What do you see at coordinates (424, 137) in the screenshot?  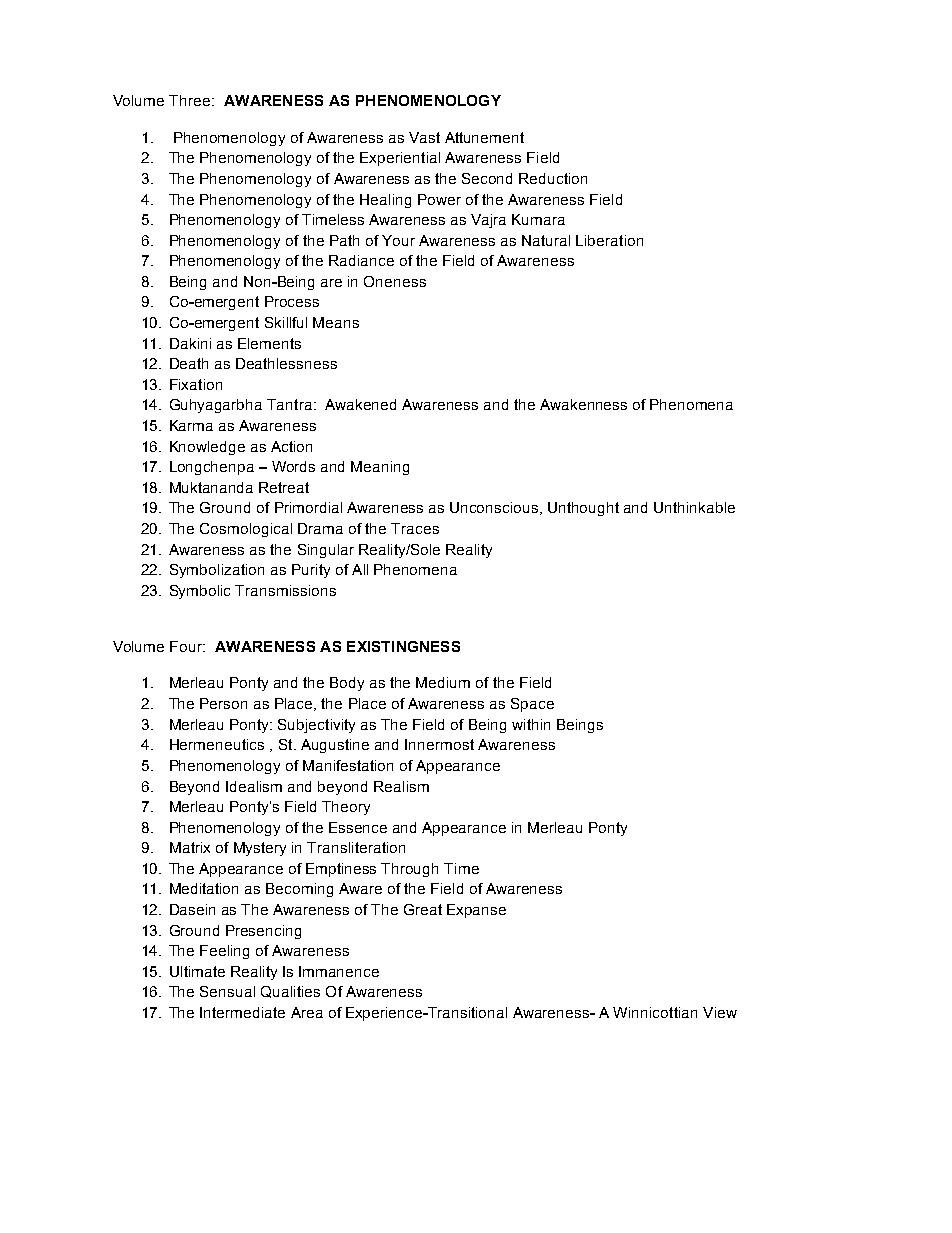 I see `Vast` at bounding box center [424, 137].
